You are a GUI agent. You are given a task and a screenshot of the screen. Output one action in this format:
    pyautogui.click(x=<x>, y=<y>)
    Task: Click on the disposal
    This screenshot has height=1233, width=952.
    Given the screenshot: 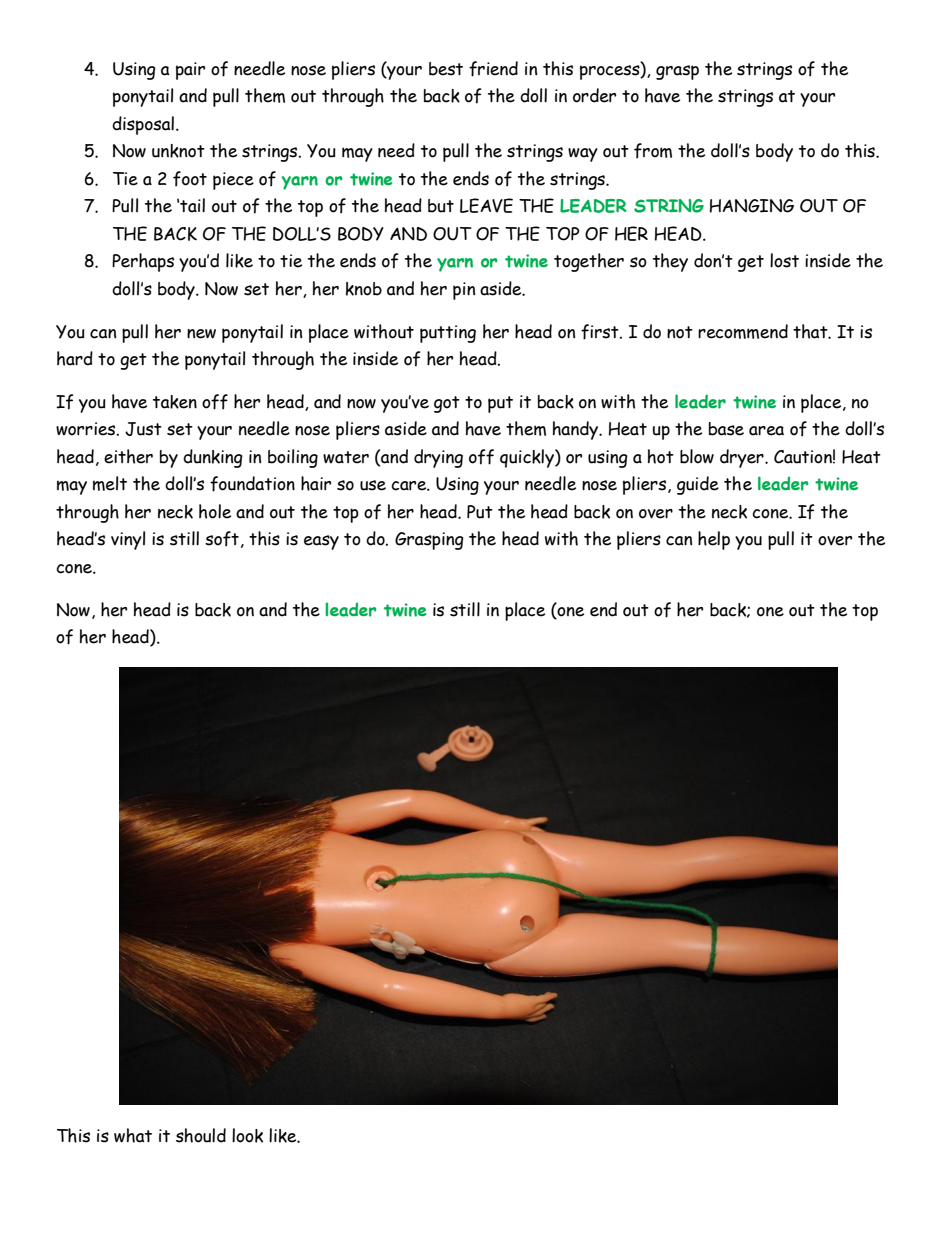 What is the action you would take?
    pyautogui.click(x=143, y=125)
